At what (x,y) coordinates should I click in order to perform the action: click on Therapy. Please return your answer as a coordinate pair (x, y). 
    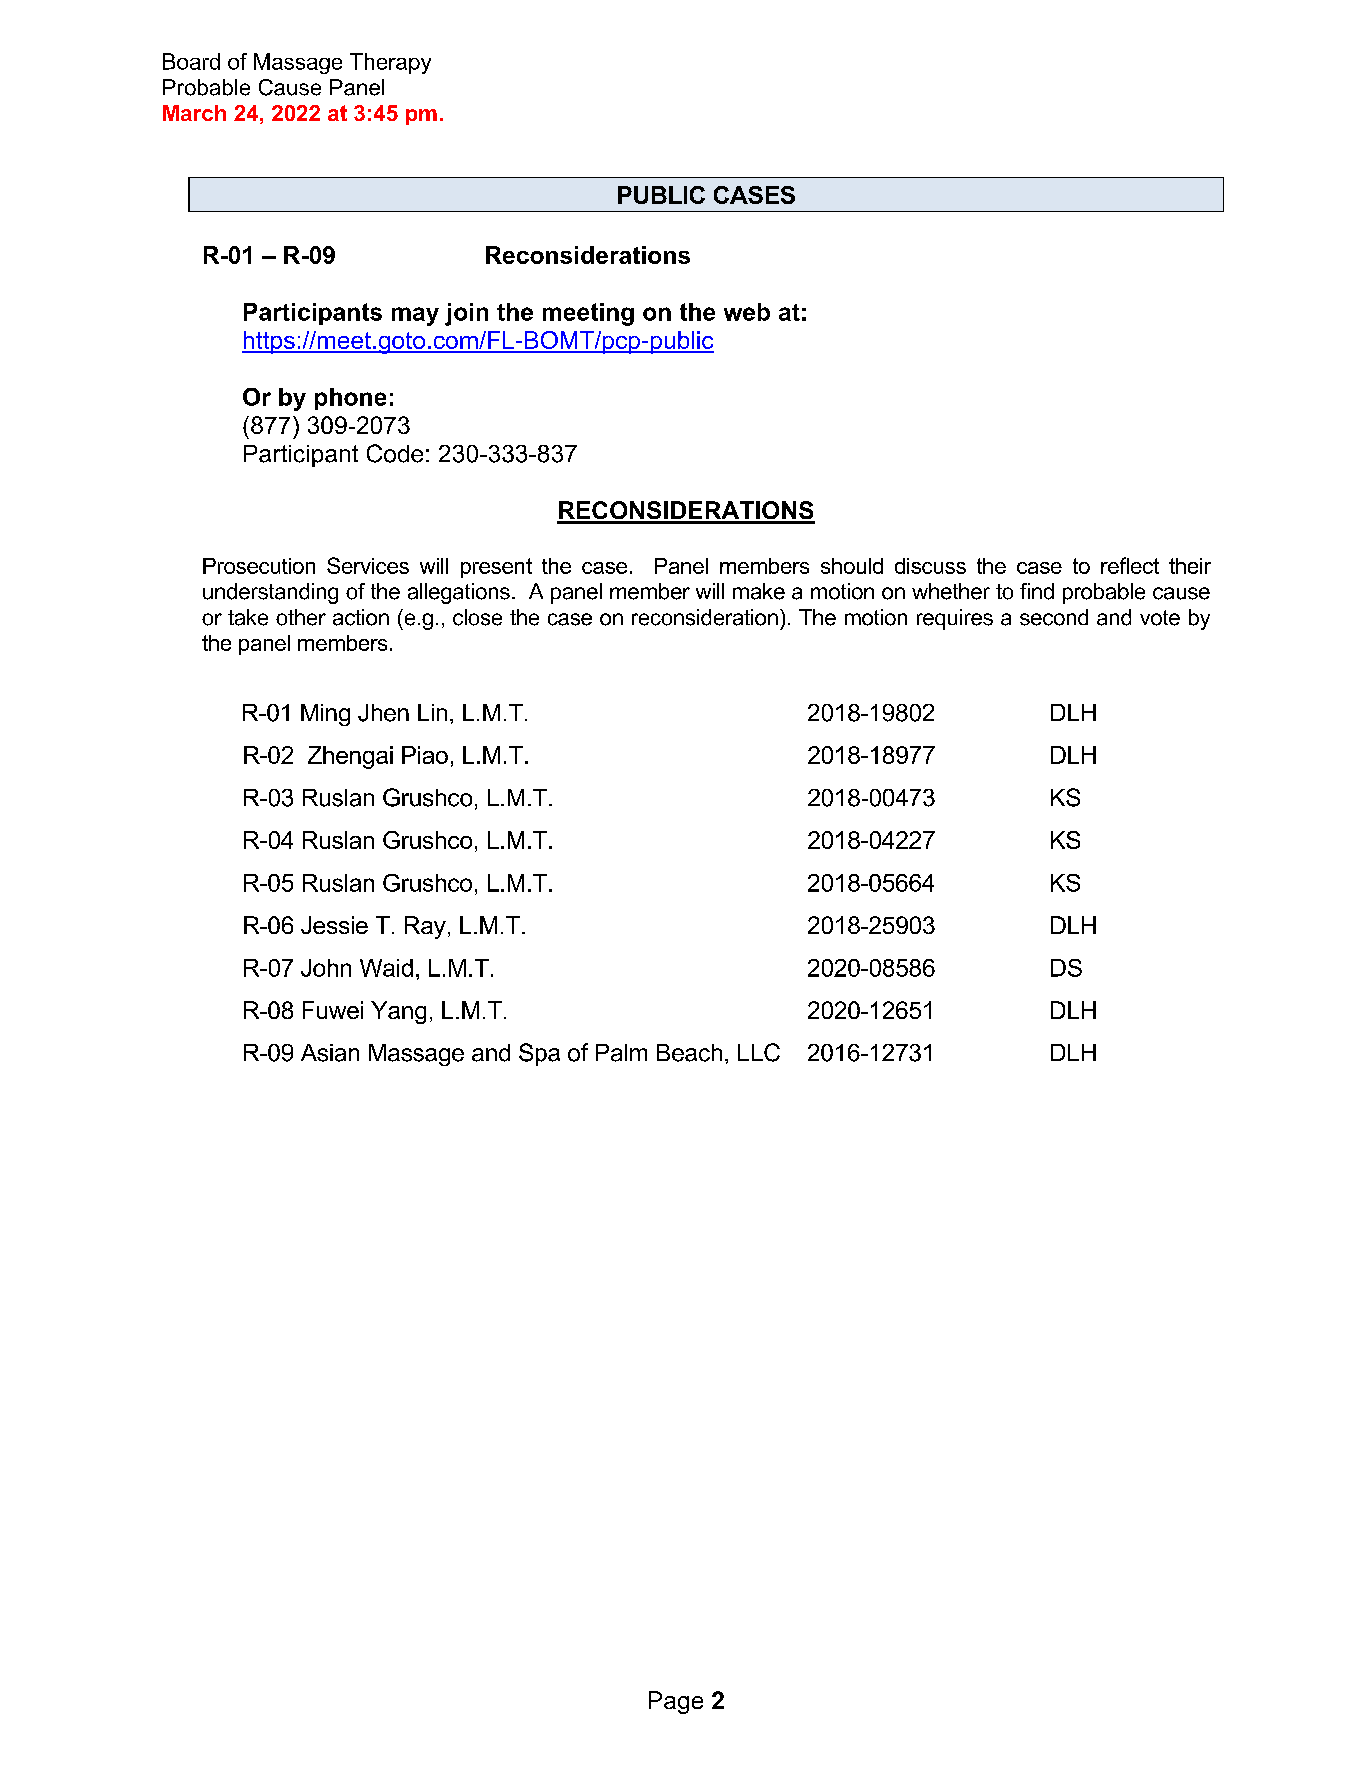
    Looking at the image, I should click on (390, 63).
